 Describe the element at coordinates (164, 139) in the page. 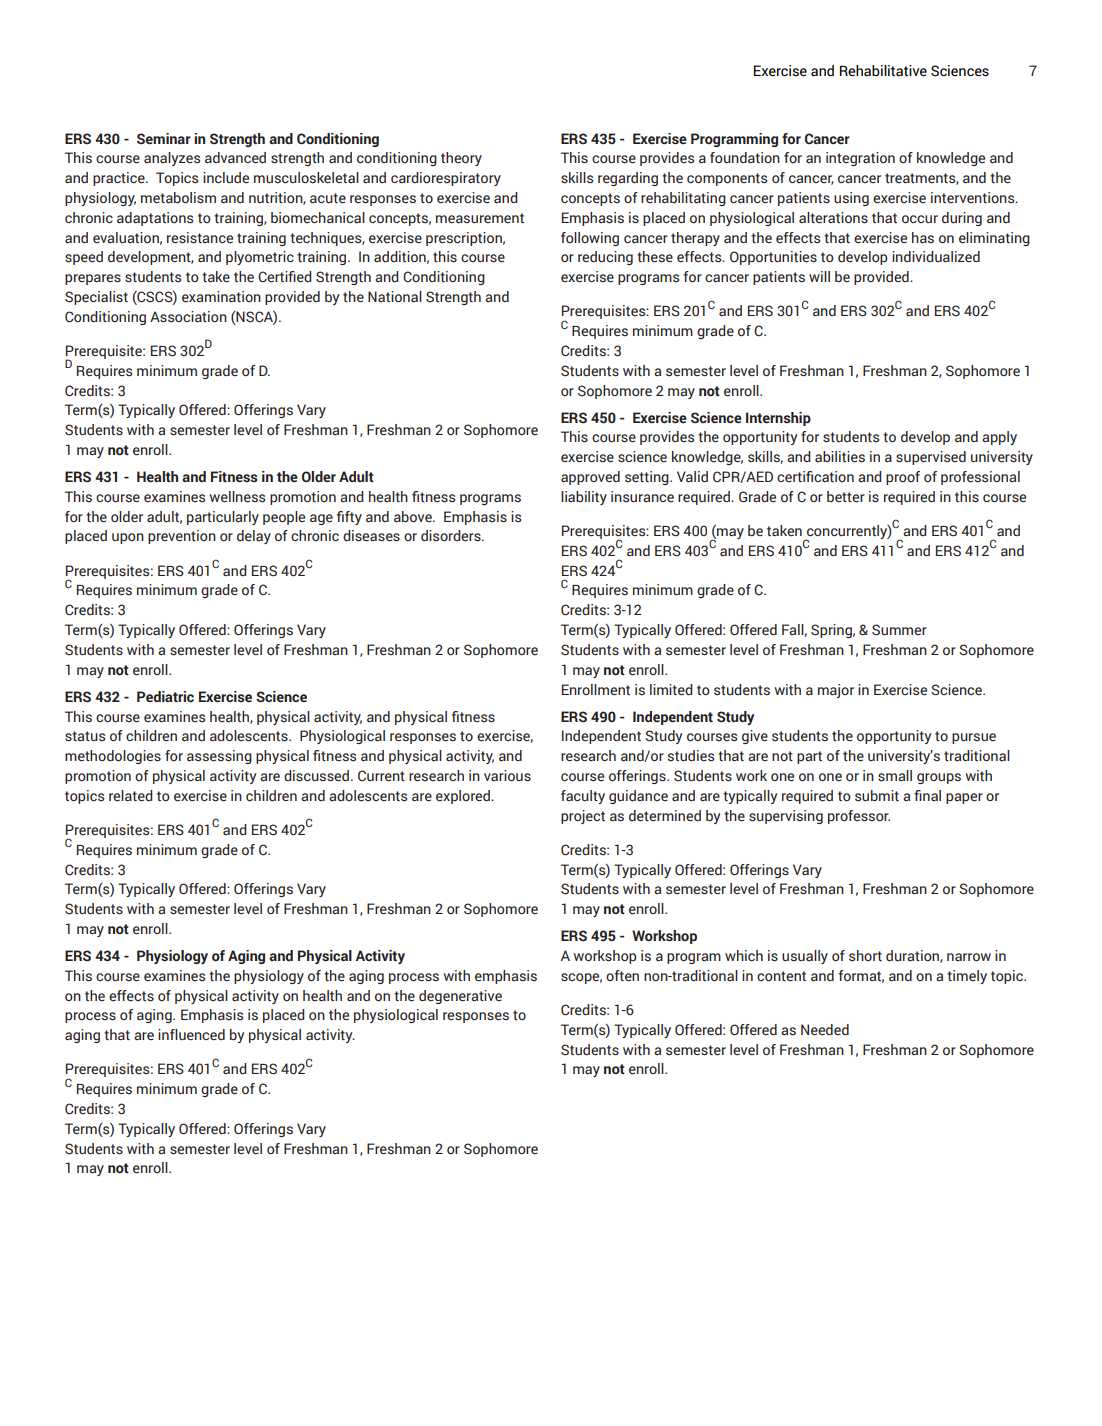

I see `Seminar` at that location.
